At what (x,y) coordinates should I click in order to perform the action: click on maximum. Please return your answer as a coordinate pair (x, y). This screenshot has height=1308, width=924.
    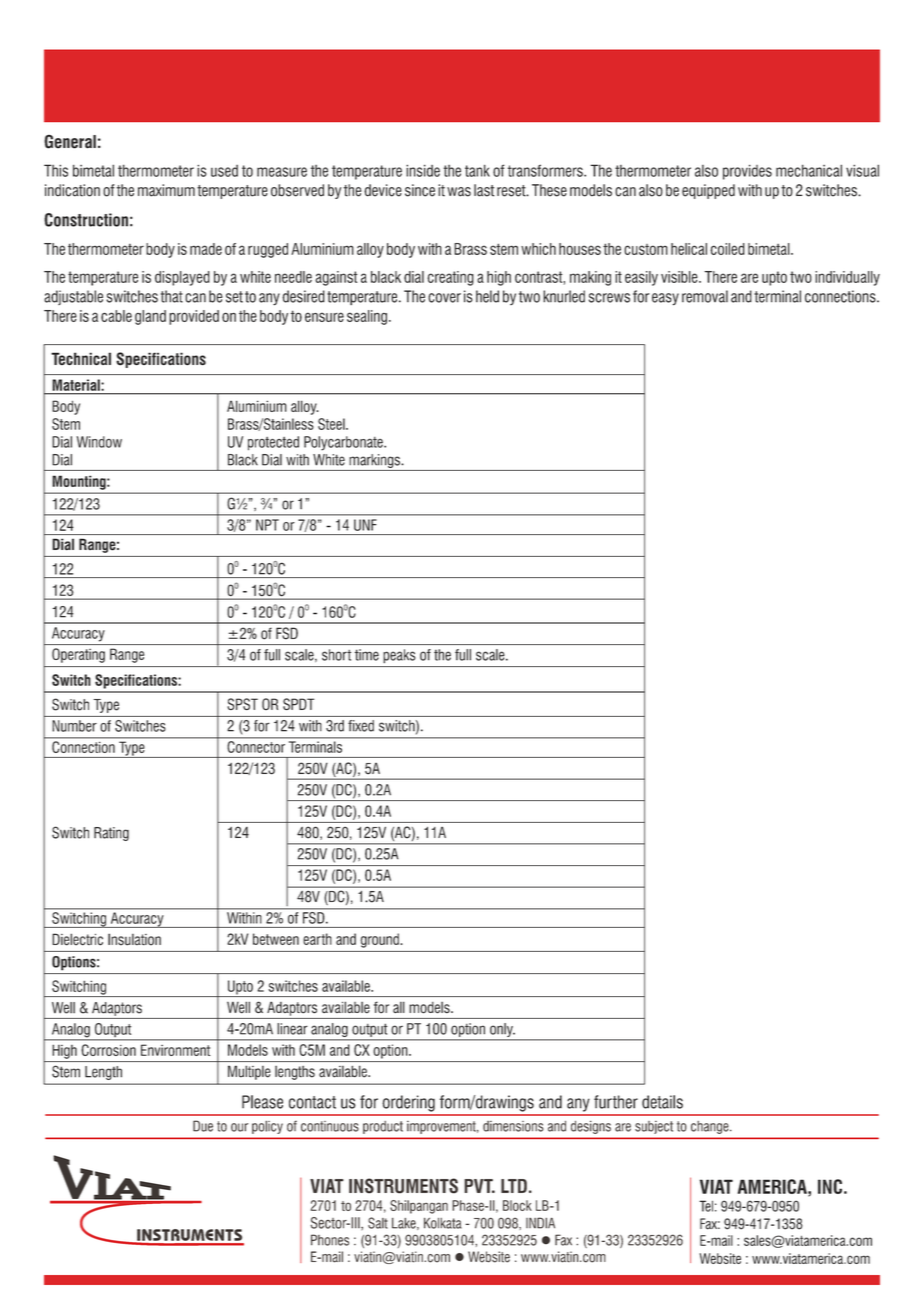
    Looking at the image, I should click on (166, 190).
